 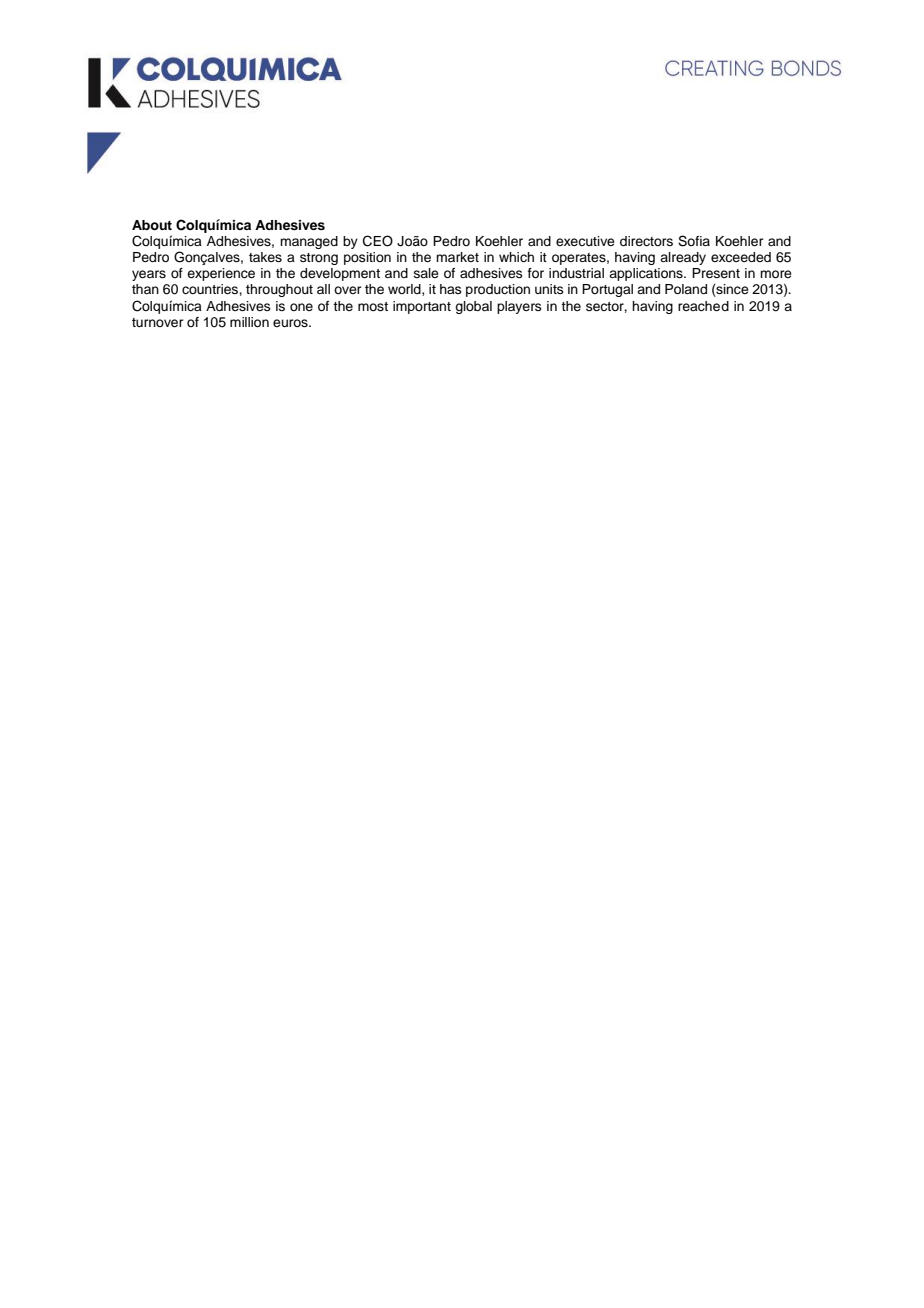 I want to click on market, so click(x=457, y=257).
